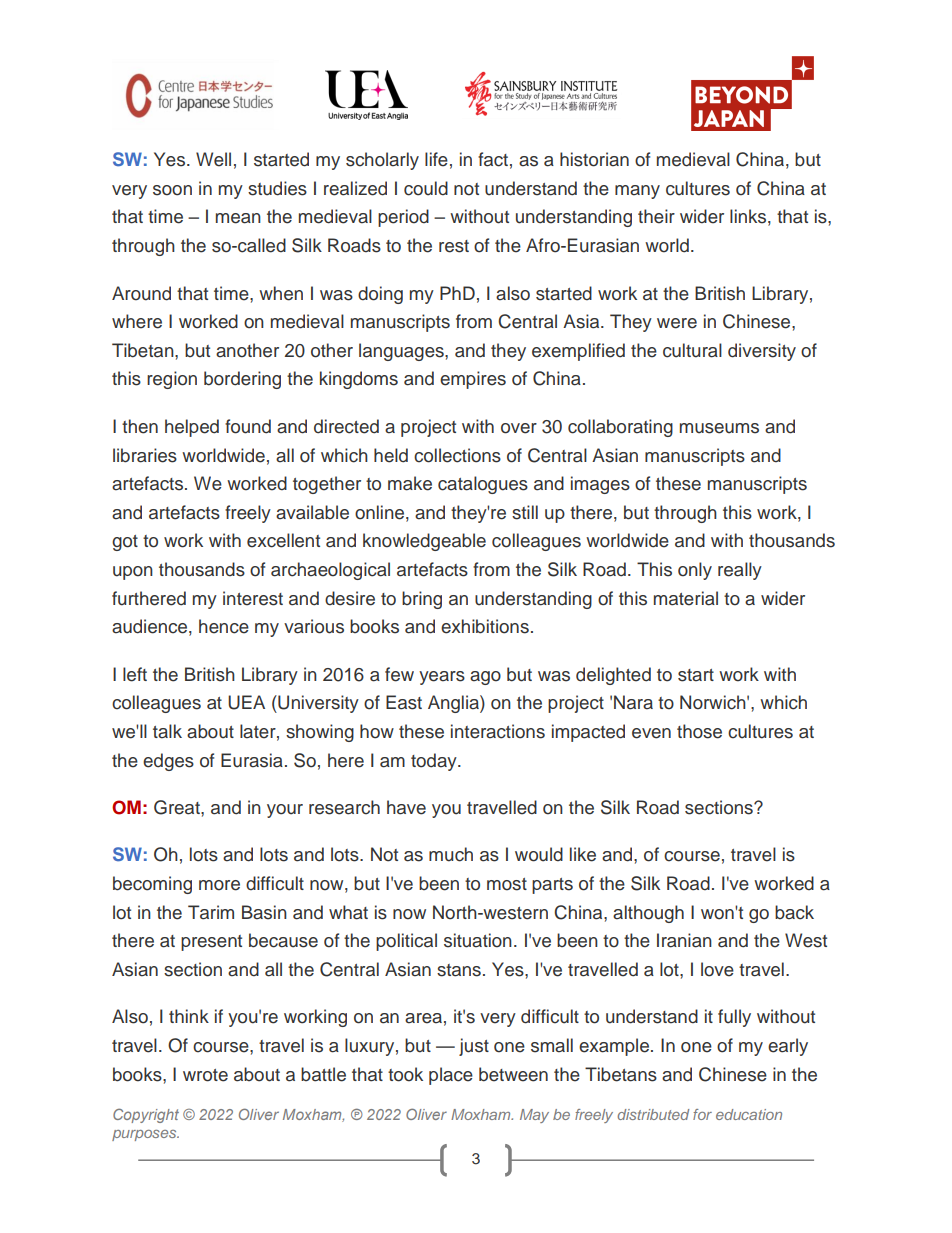 The width and height of the screenshot is (952, 1233). I want to click on Iranian, so click(684, 940).
